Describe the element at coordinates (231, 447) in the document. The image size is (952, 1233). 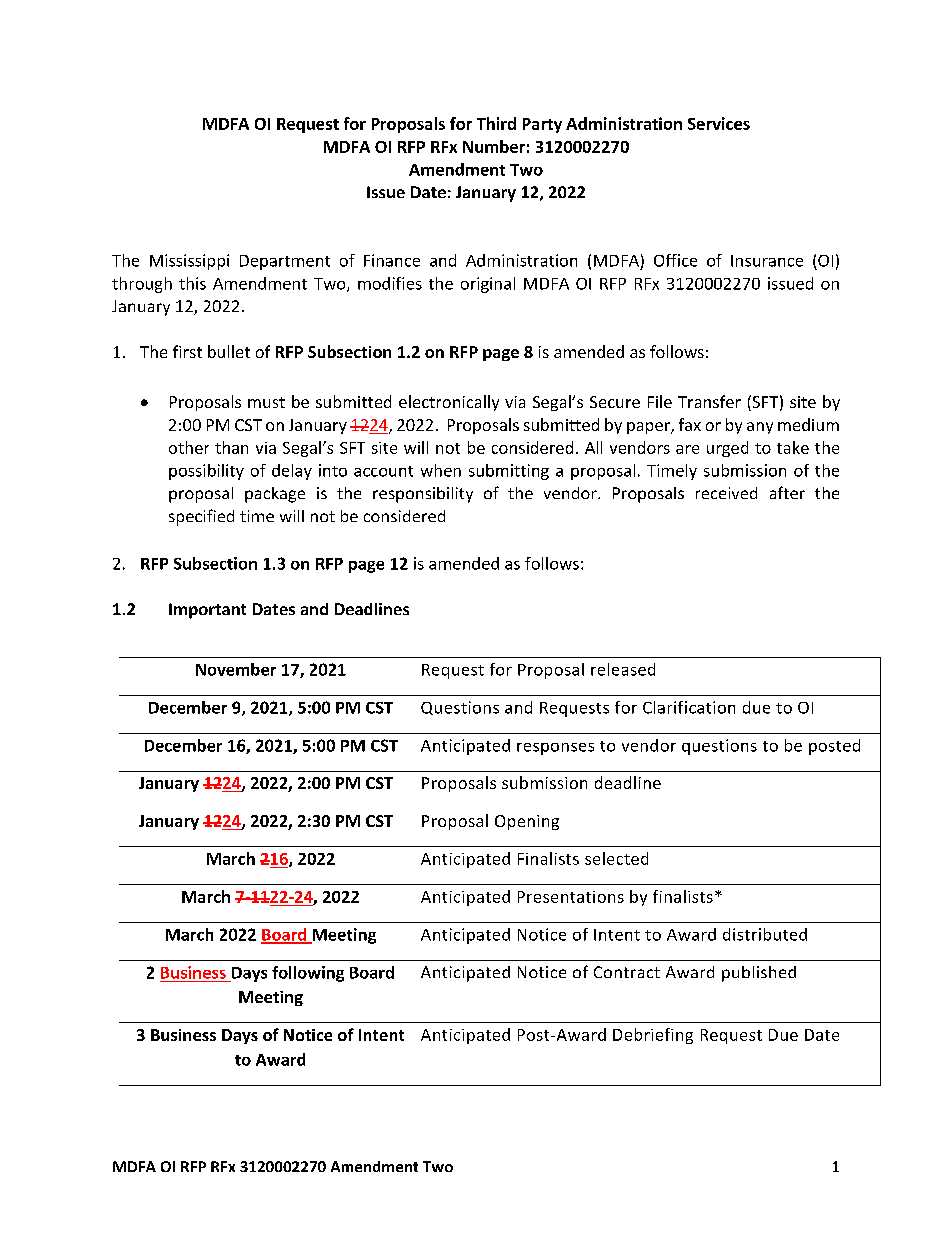
I see `than` at that location.
